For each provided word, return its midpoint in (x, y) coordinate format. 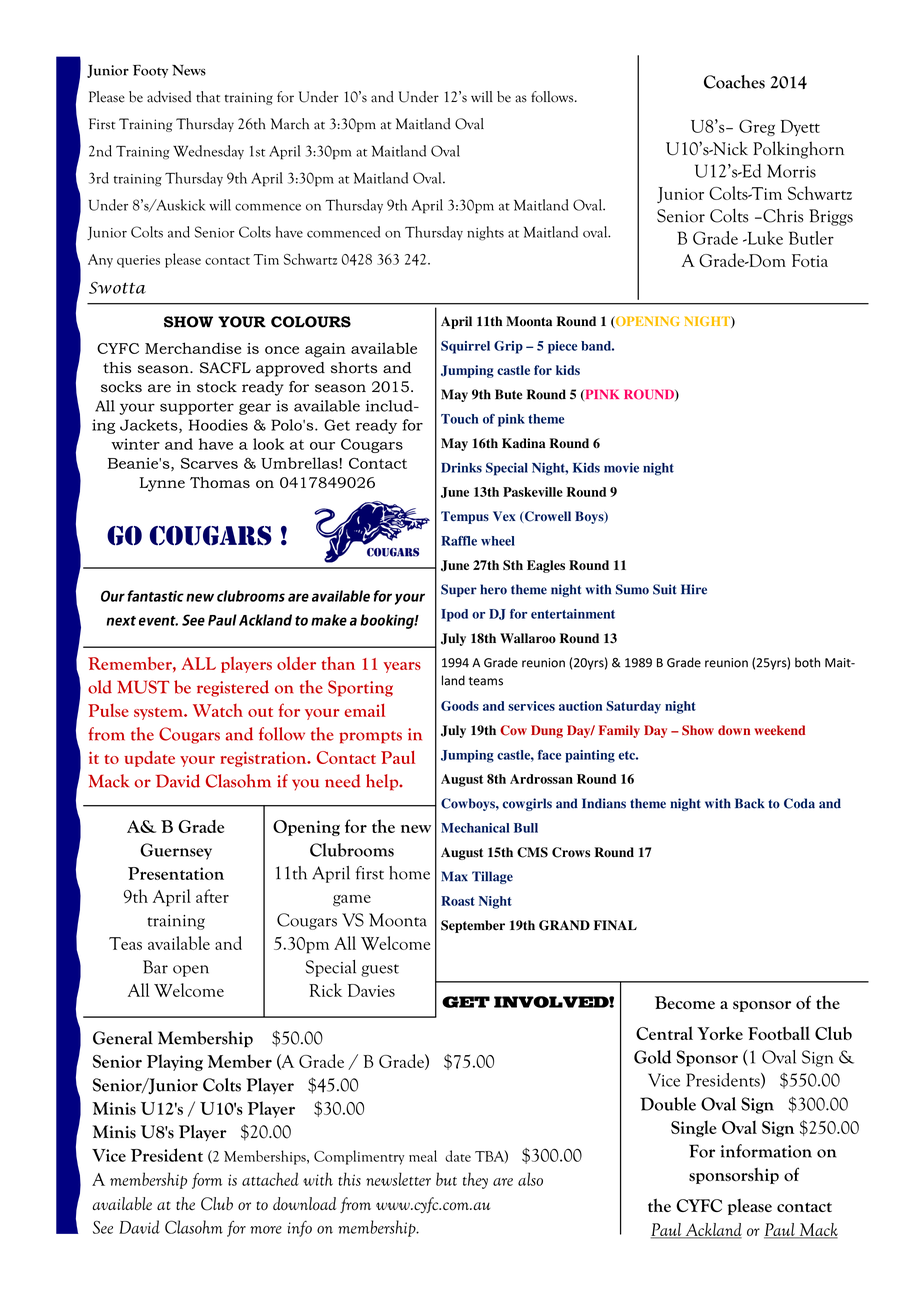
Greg (757, 127)
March (290, 124)
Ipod (454, 615)
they (475, 1180)
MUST (143, 687)
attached (270, 1179)
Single (694, 1128)
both (807, 662)
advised (169, 97)
